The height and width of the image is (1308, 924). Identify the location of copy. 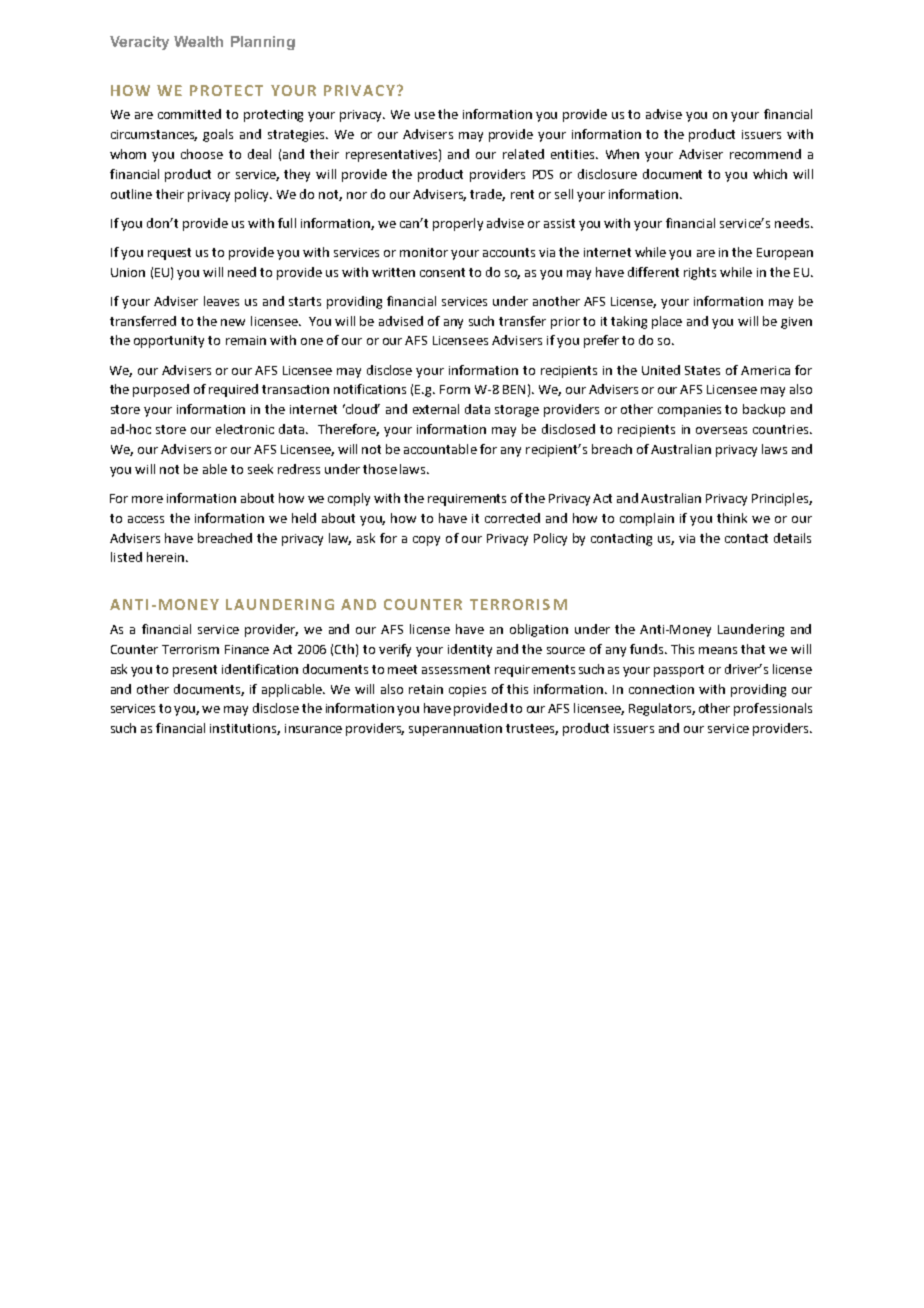
(426, 541).
